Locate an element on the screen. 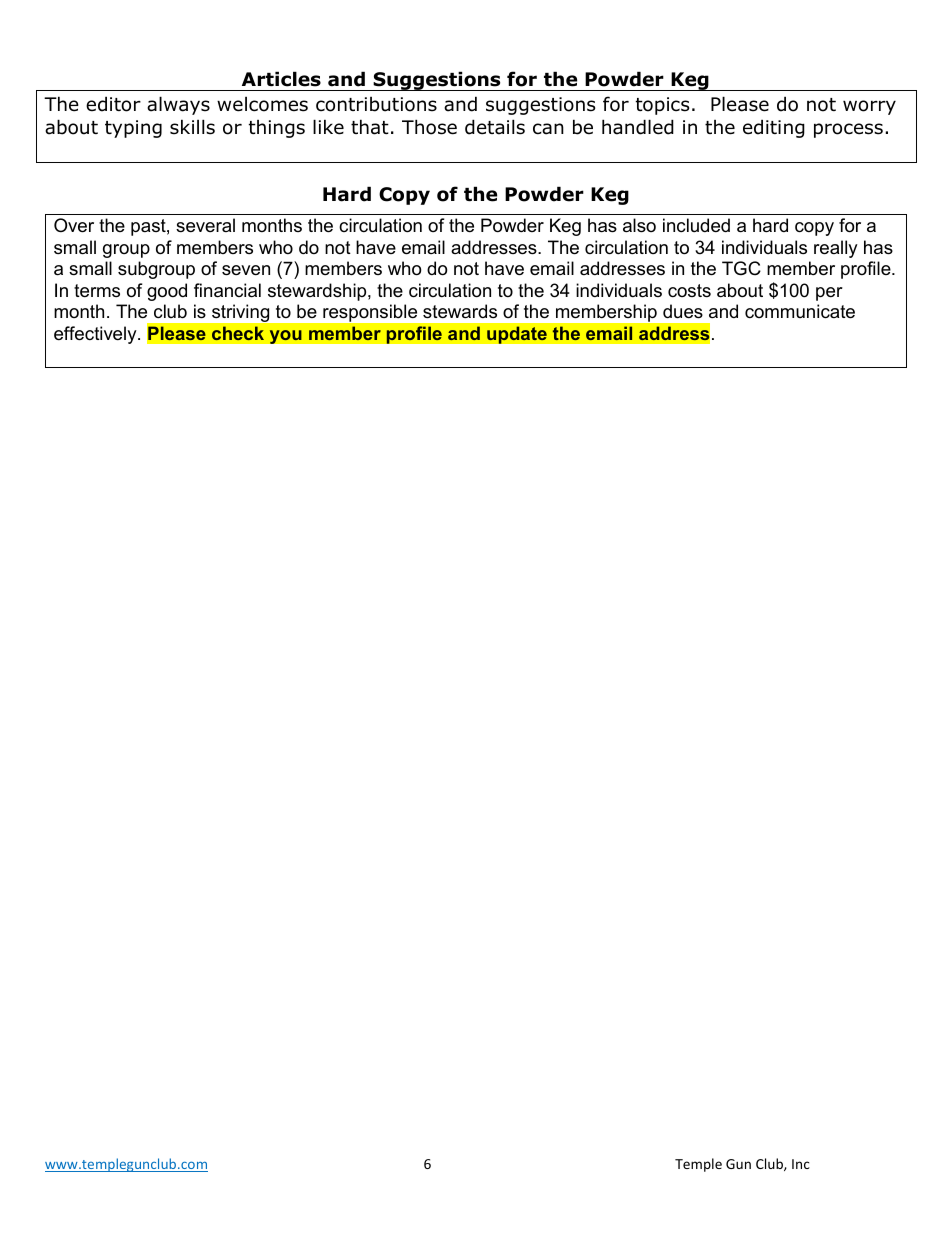 This screenshot has height=1233, width=952. always is located at coordinates (178, 105).
